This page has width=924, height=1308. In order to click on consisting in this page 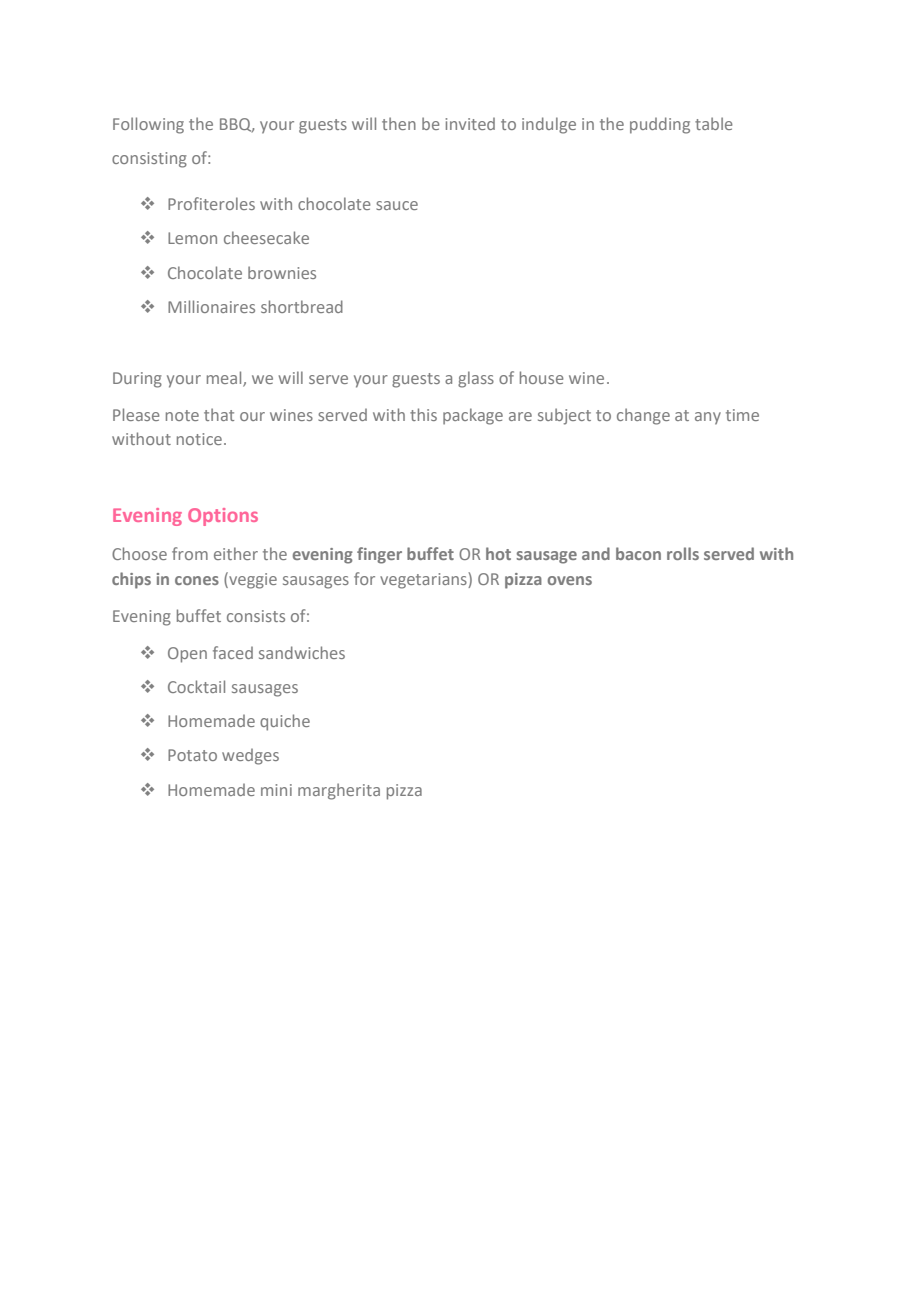, I will do `click(149, 160)`.
